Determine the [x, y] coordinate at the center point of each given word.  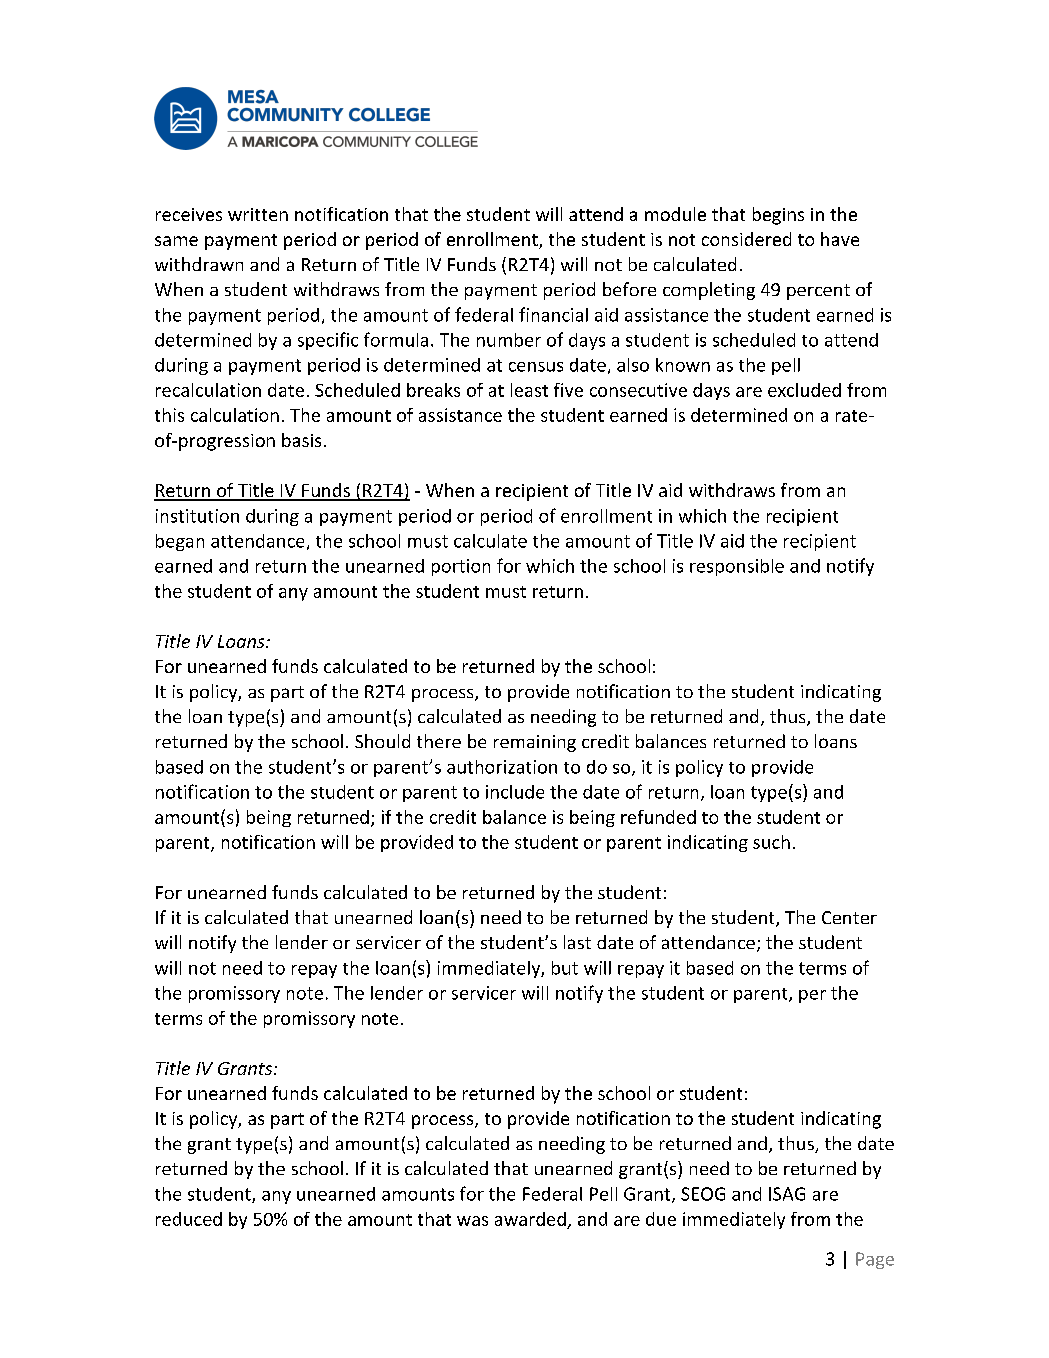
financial [553, 314]
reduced [189, 1219]
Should [382, 741]
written [258, 214]
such [771, 842]
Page [875, 1260]
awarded [530, 1219]
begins [778, 216]
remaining [535, 743]
